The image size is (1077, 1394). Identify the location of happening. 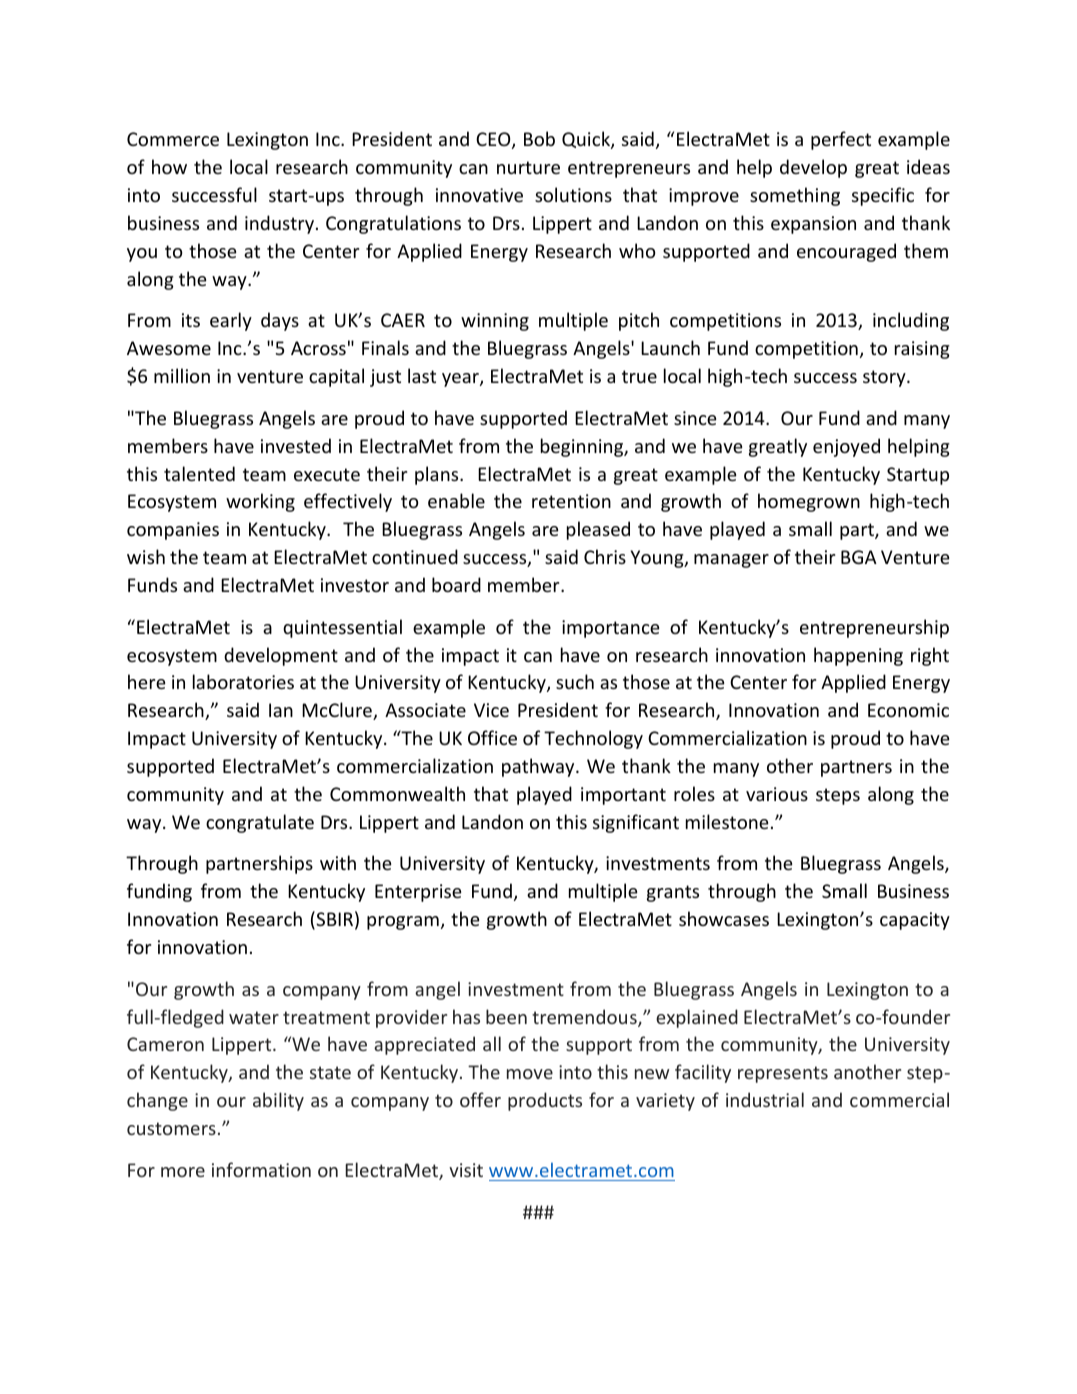
(858, 656).
